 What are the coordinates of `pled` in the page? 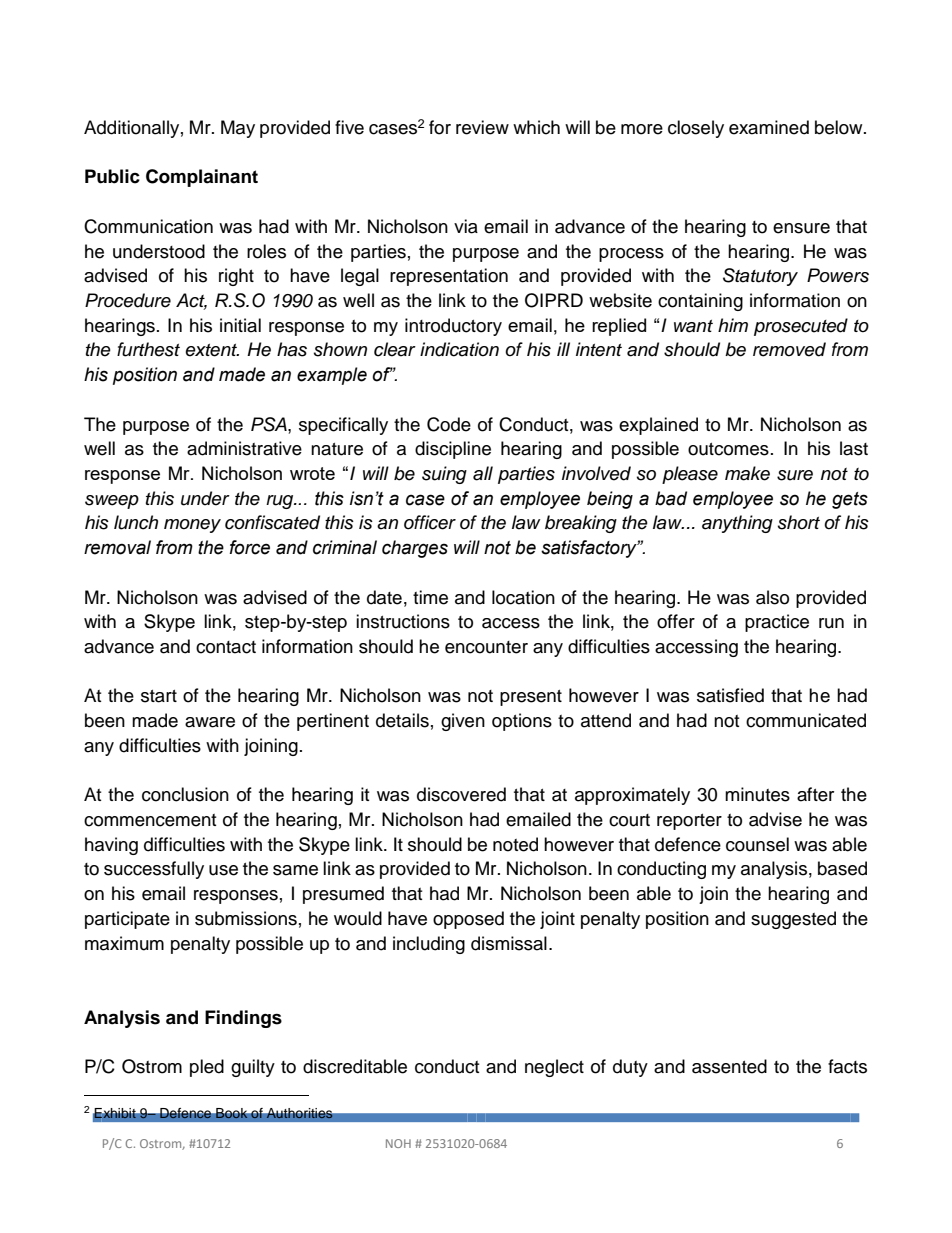 It's located at (207, 1068).
